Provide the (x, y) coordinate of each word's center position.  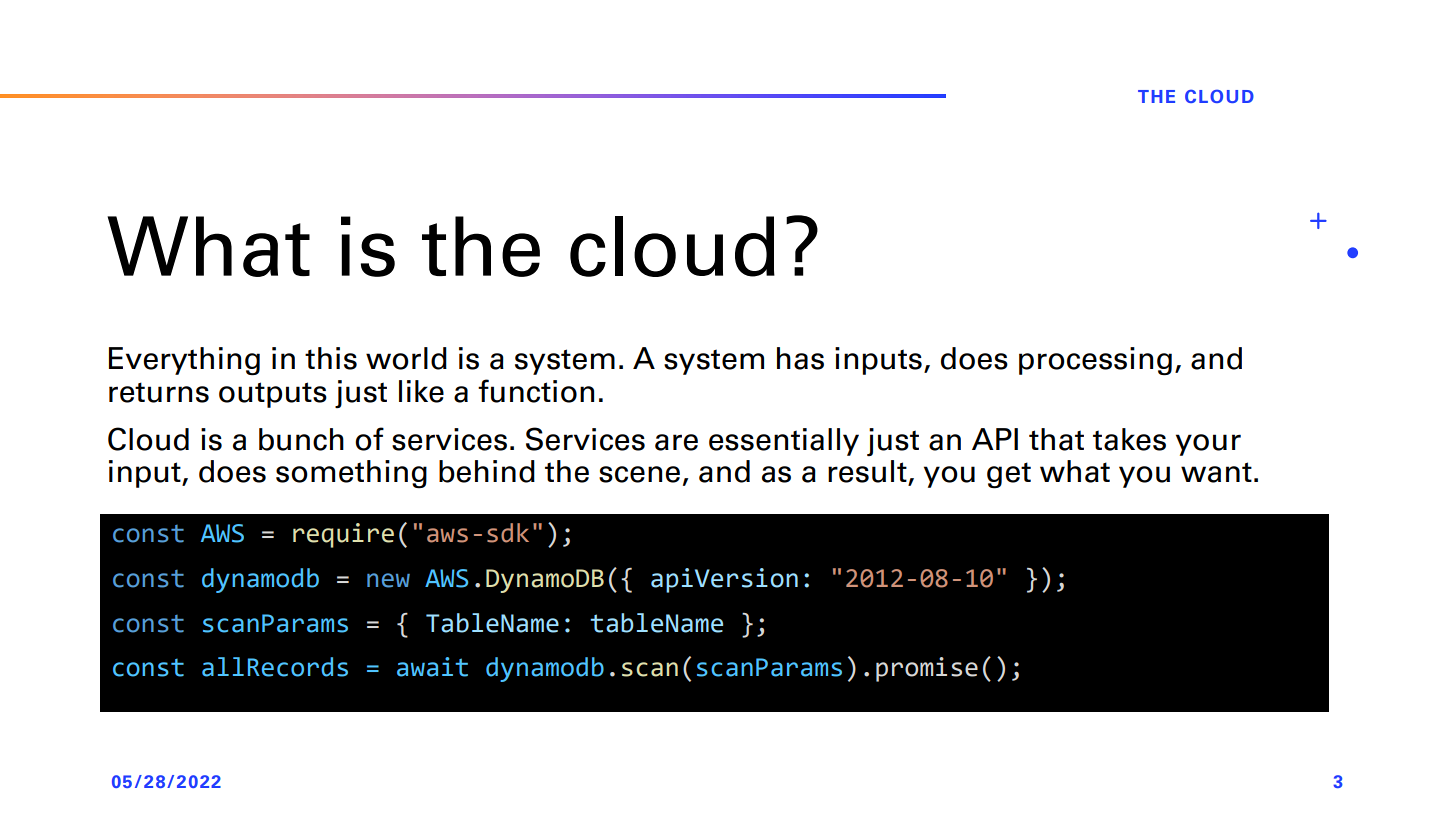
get (1009, 475)
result (868, 472)
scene (639, 474)
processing (1095, 361)
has (800, 358)
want (1216, 472)
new (388, 580)
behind (487, 471)
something (351, 474)
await (432, 667)
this (331, 358)
